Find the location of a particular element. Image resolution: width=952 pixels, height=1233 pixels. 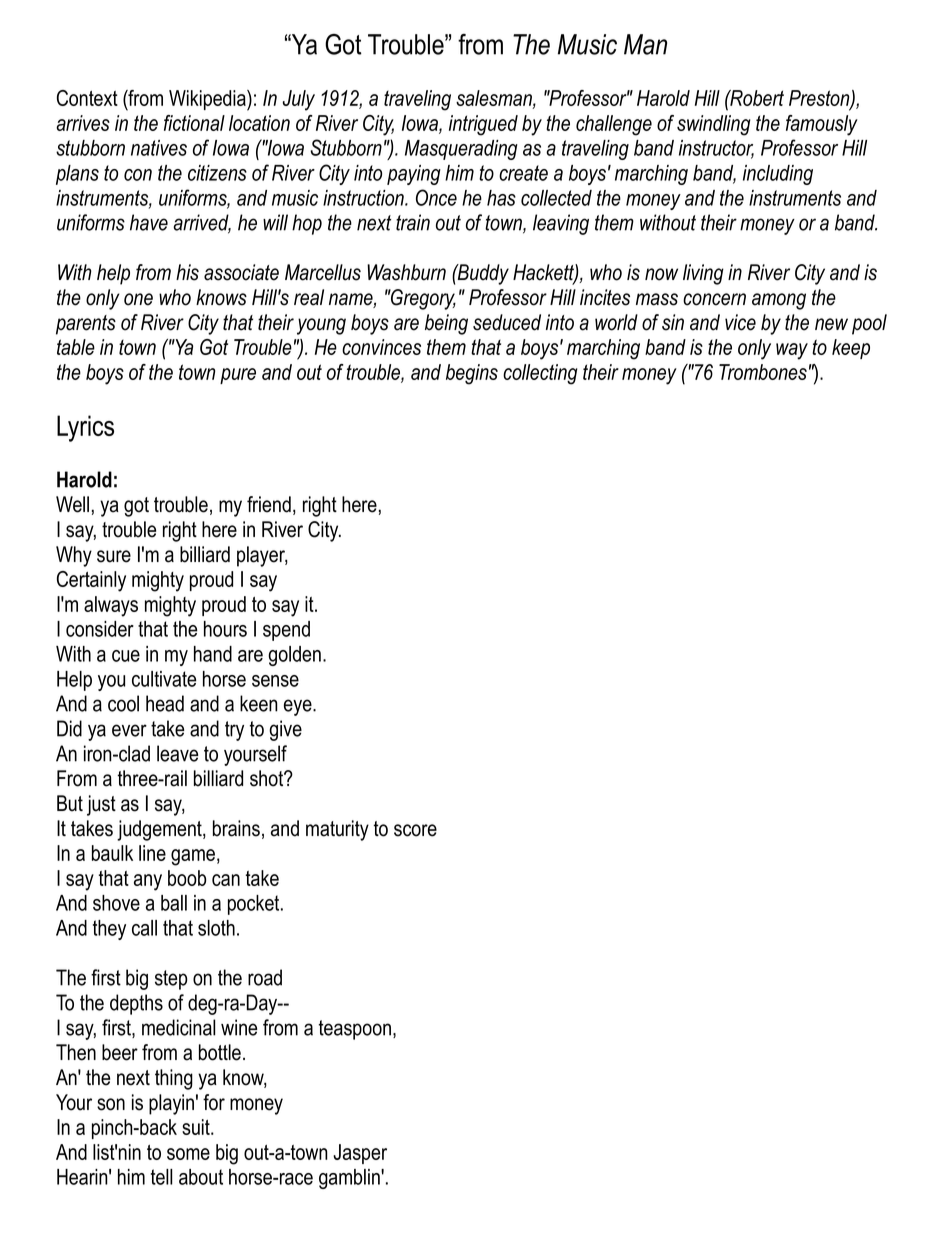

being is located at coordinates (446, 324).
